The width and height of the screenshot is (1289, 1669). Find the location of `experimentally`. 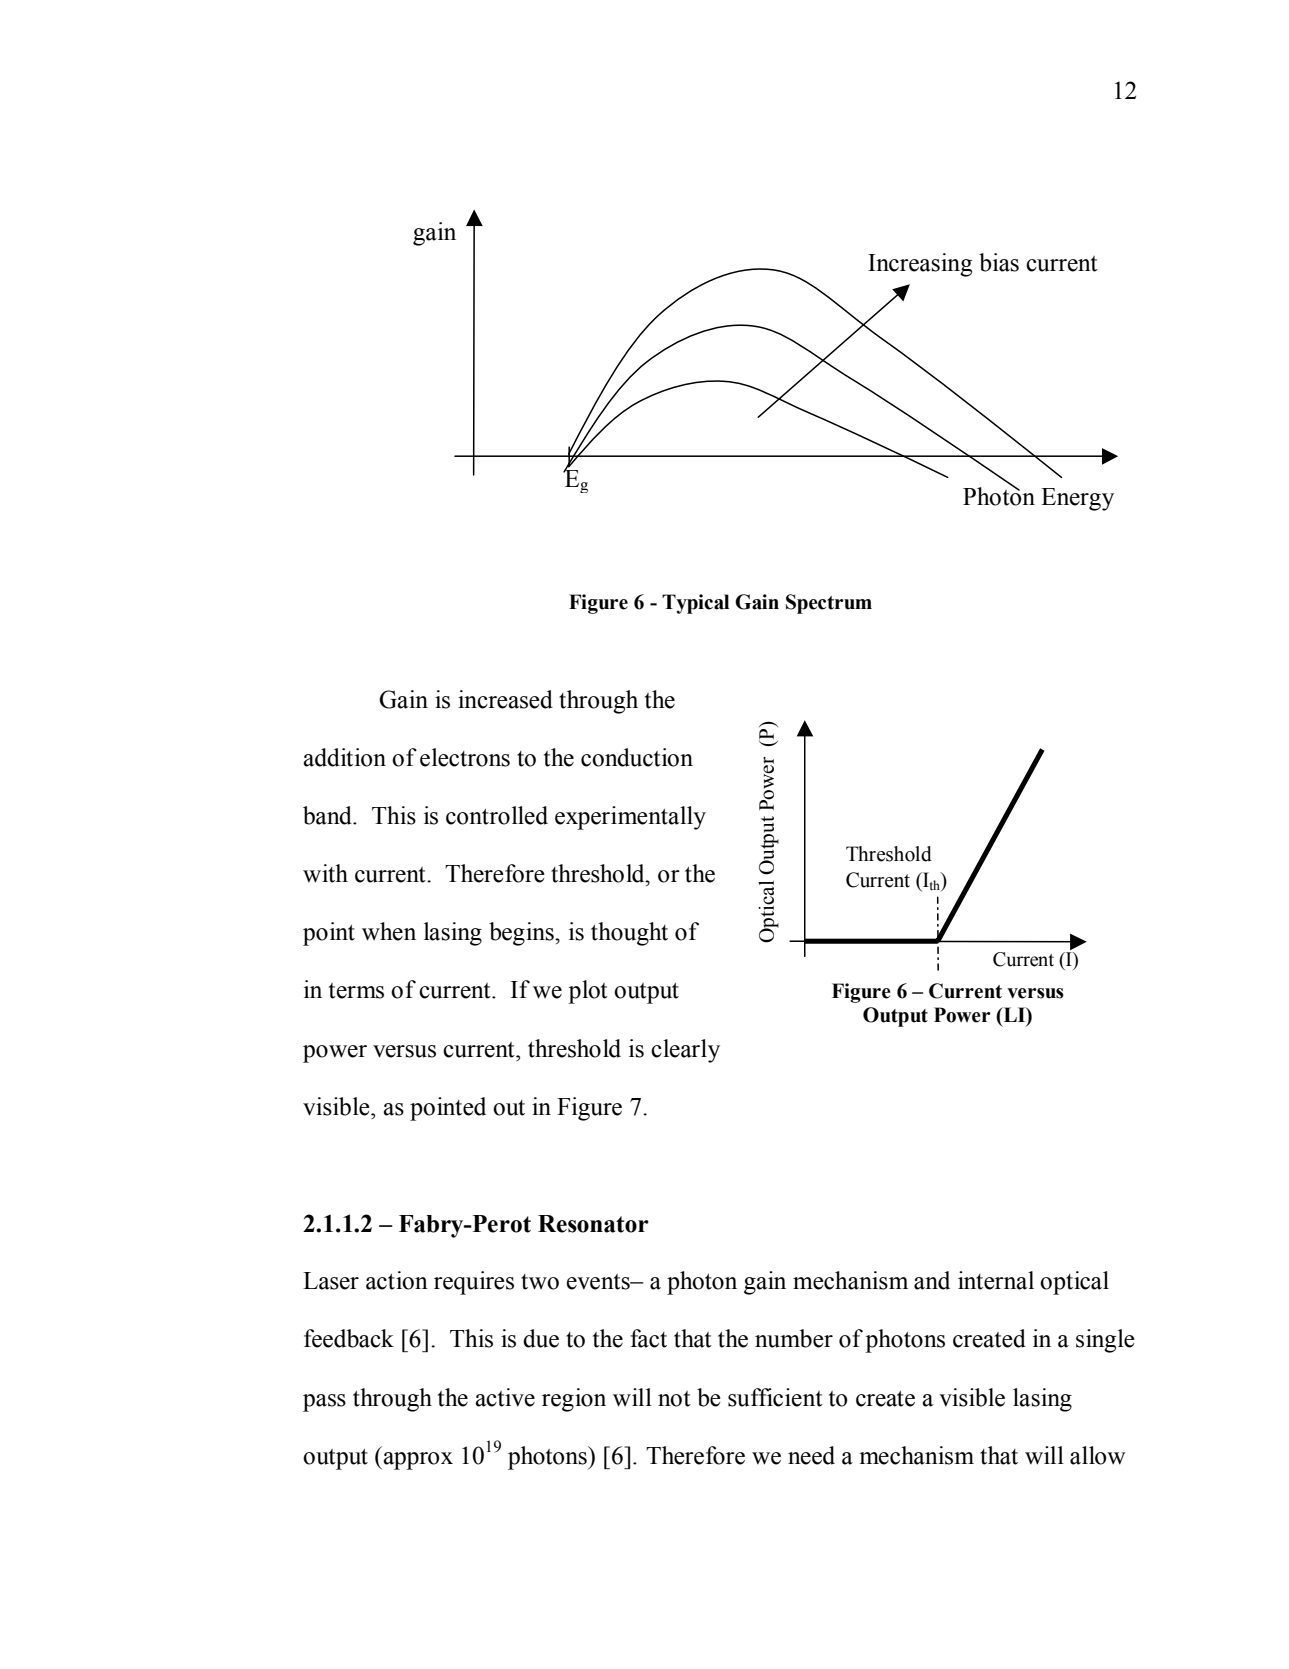

experimentally is located at coordinates (630, 818).
